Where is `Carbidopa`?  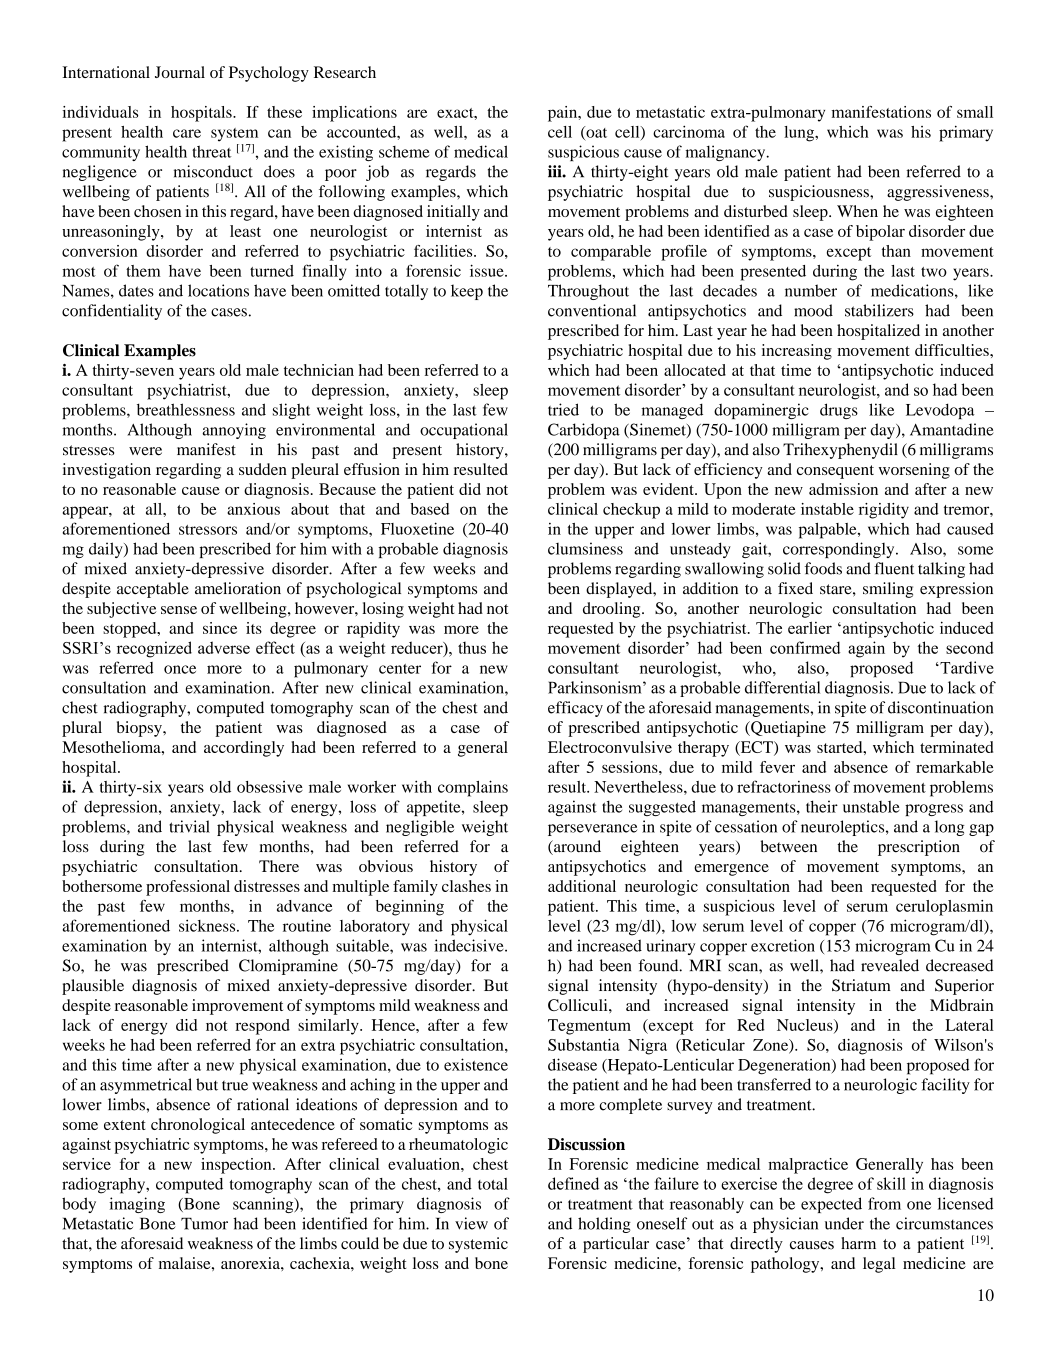 Carbidopa is located at coordinates (584, 431).
